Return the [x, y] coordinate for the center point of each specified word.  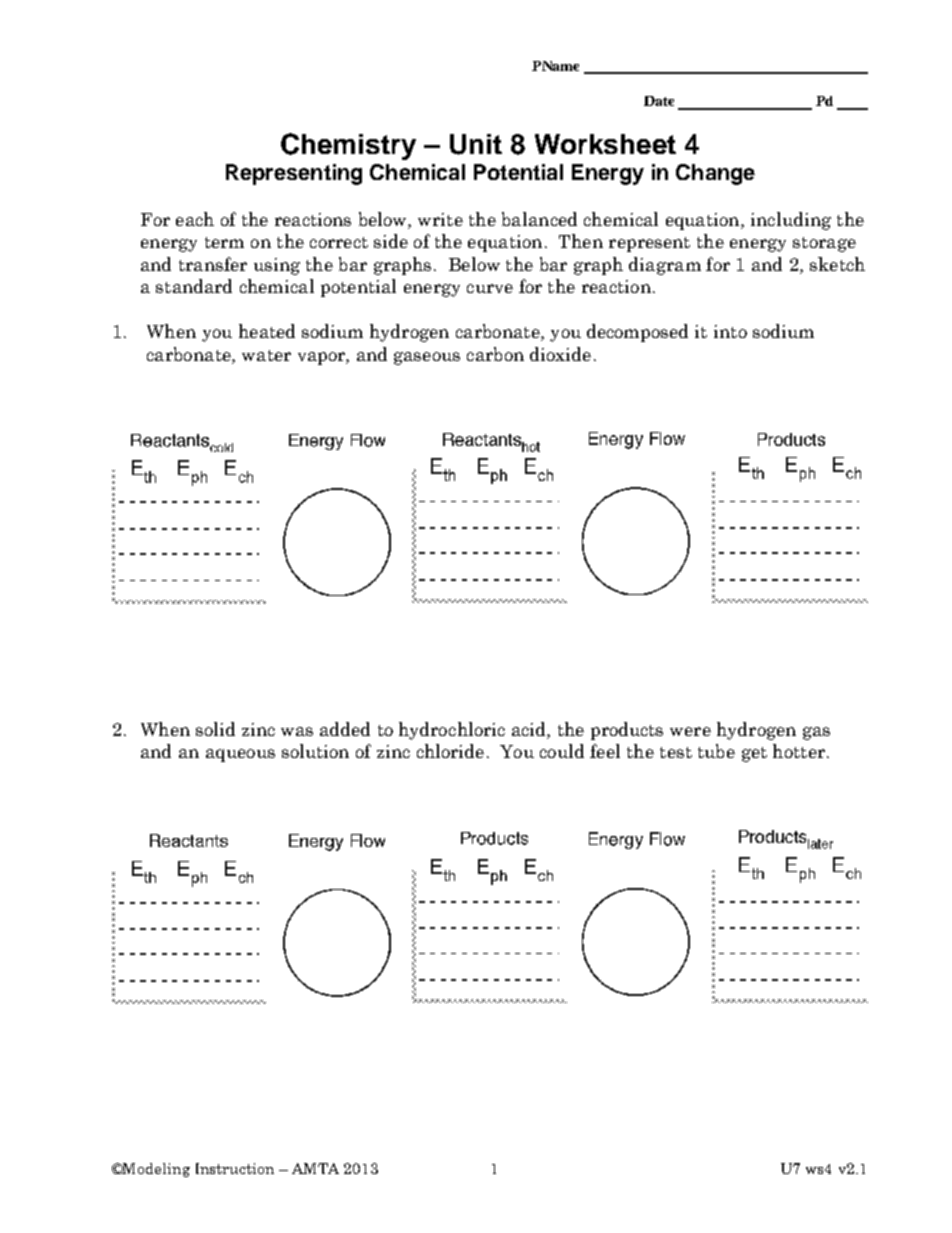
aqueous [240, 755]
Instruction [235, 1168]
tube [716, 751]
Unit [476, 144]
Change [715, 174]
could [562, 751]
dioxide [560, 354]
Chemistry [348, 146]
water [266, 355]
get [754, 754]
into [730, 331]
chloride [450, 751]
